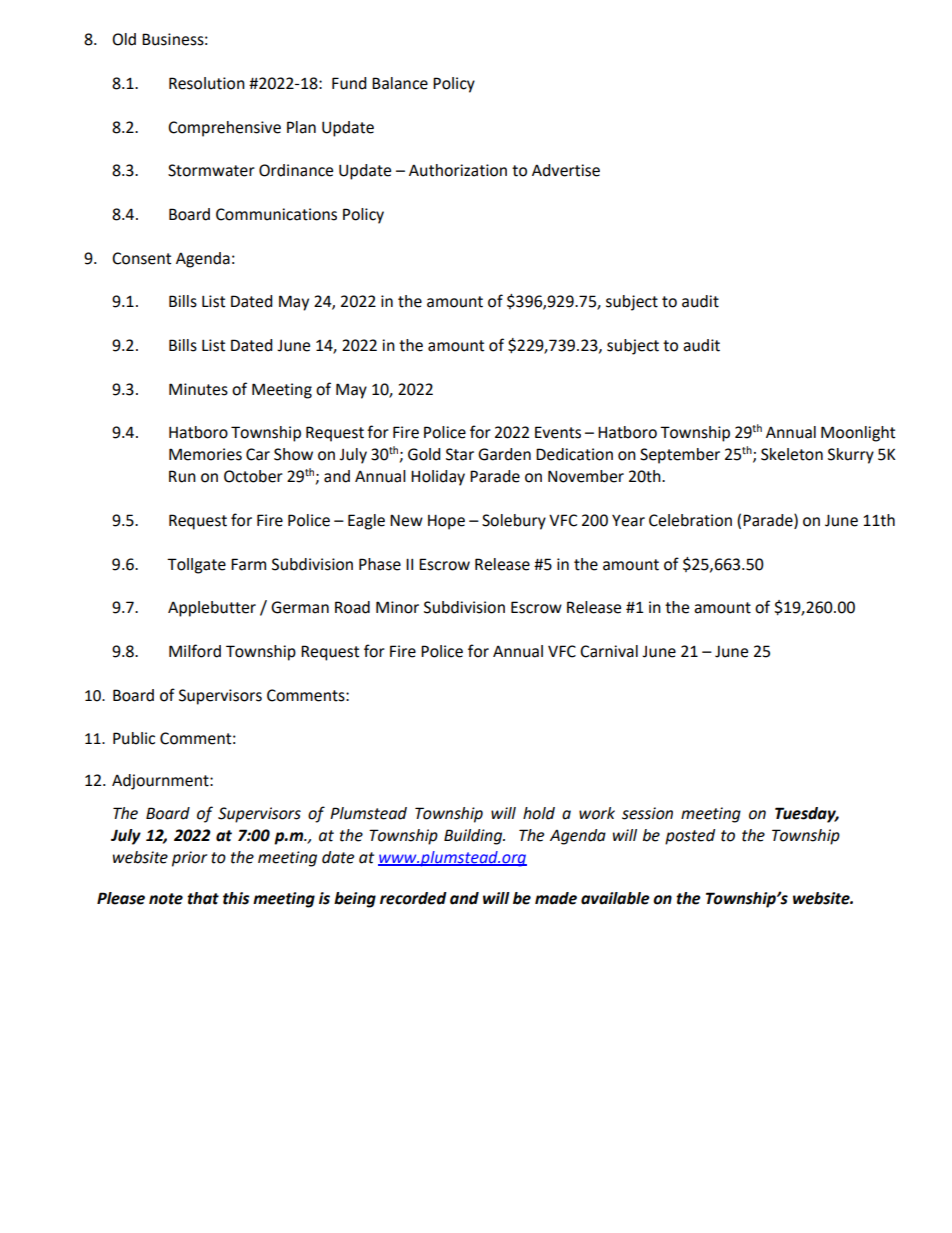 This screenshot has height=1233, width=952. What do you see at coordinates (474, 837) in the screenshot?
I see `Building` at bounding box center [474, 837].
